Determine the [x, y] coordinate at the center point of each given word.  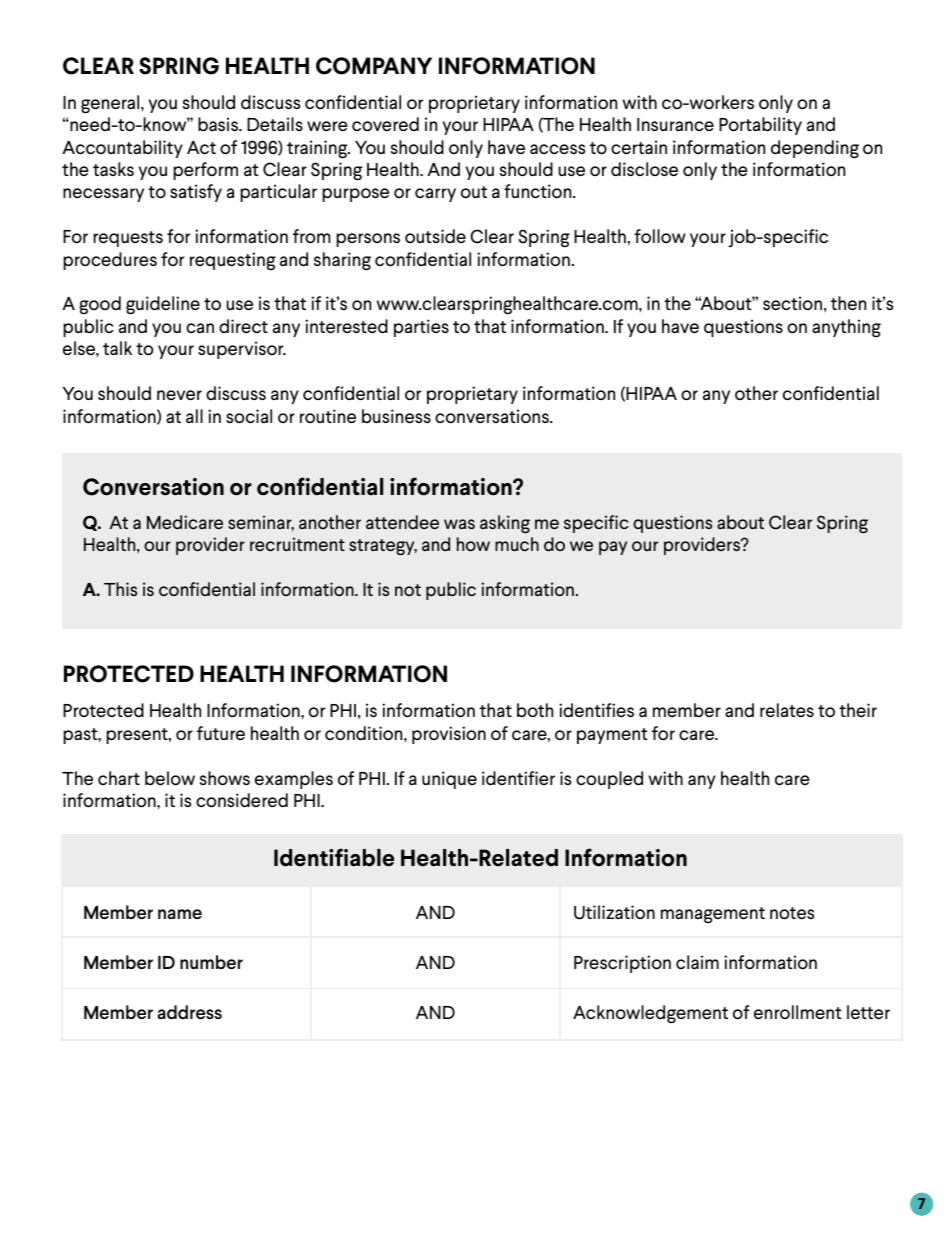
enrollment [798, 1012]
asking [505, 524]
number [211, 962]
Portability [760, 126]
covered [385, 124]
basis [219, 124]
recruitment [297, 544]
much [517, 544]
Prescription [622, 964]
